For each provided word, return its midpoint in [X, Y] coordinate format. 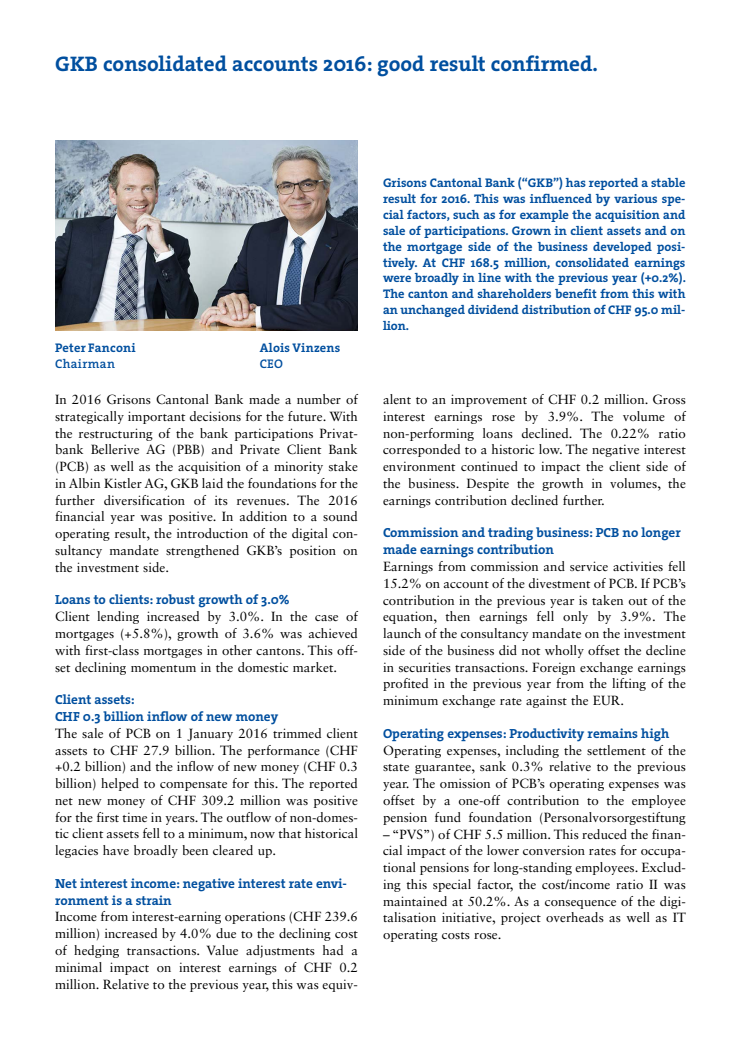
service [589, 566]
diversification [144, 500]
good [400, 66]
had [333, 950]
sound [340, 516]
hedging [96, 951]
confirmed [543, 63]
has [575, 182]
